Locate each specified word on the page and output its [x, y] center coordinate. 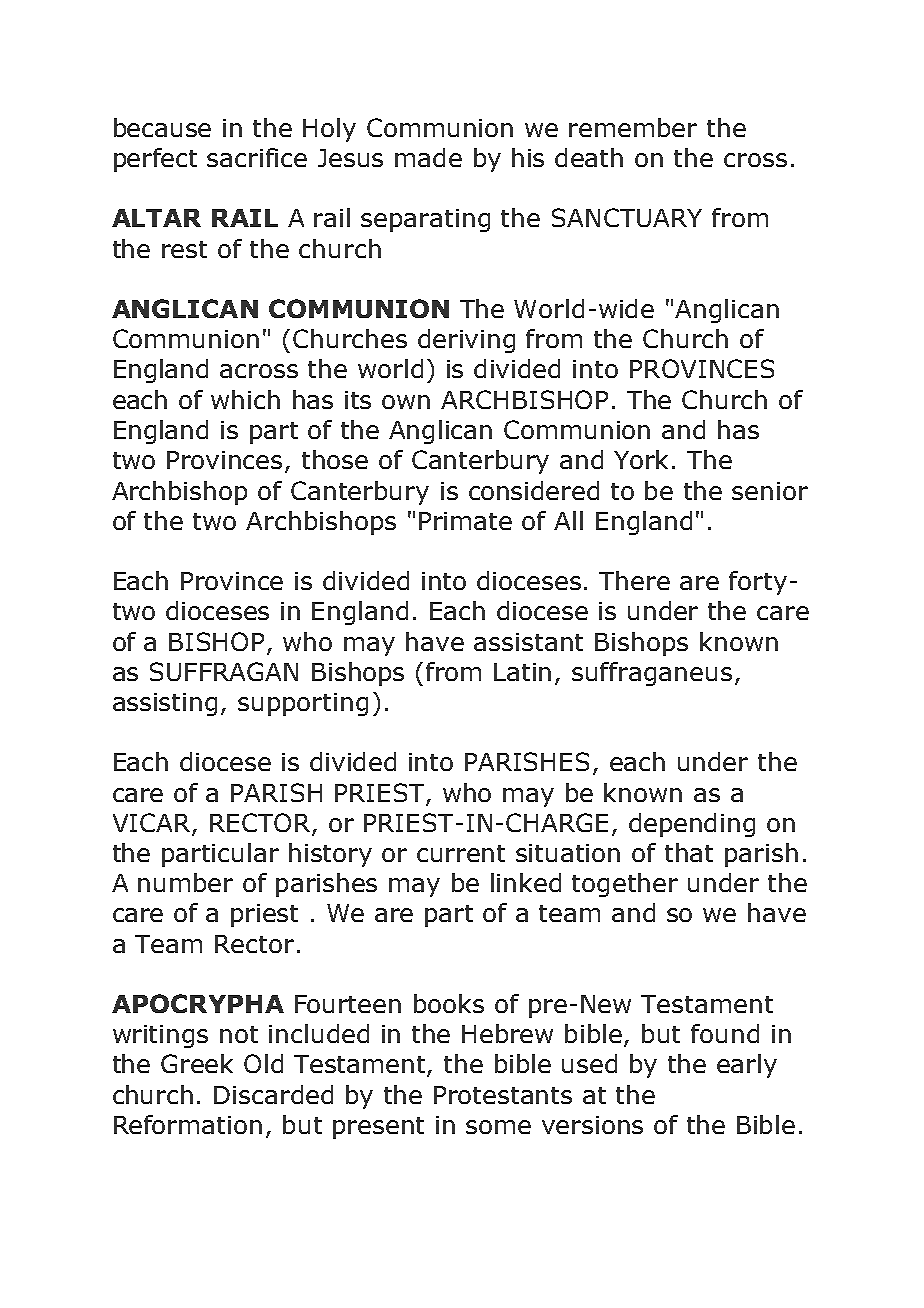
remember [633, 127]
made [428, 157]
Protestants [503, 1095]
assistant [528, 642]
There [634, 580]
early [747, 1066]
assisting [165, 704]
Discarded [273, 1094]
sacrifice [257, 157]
